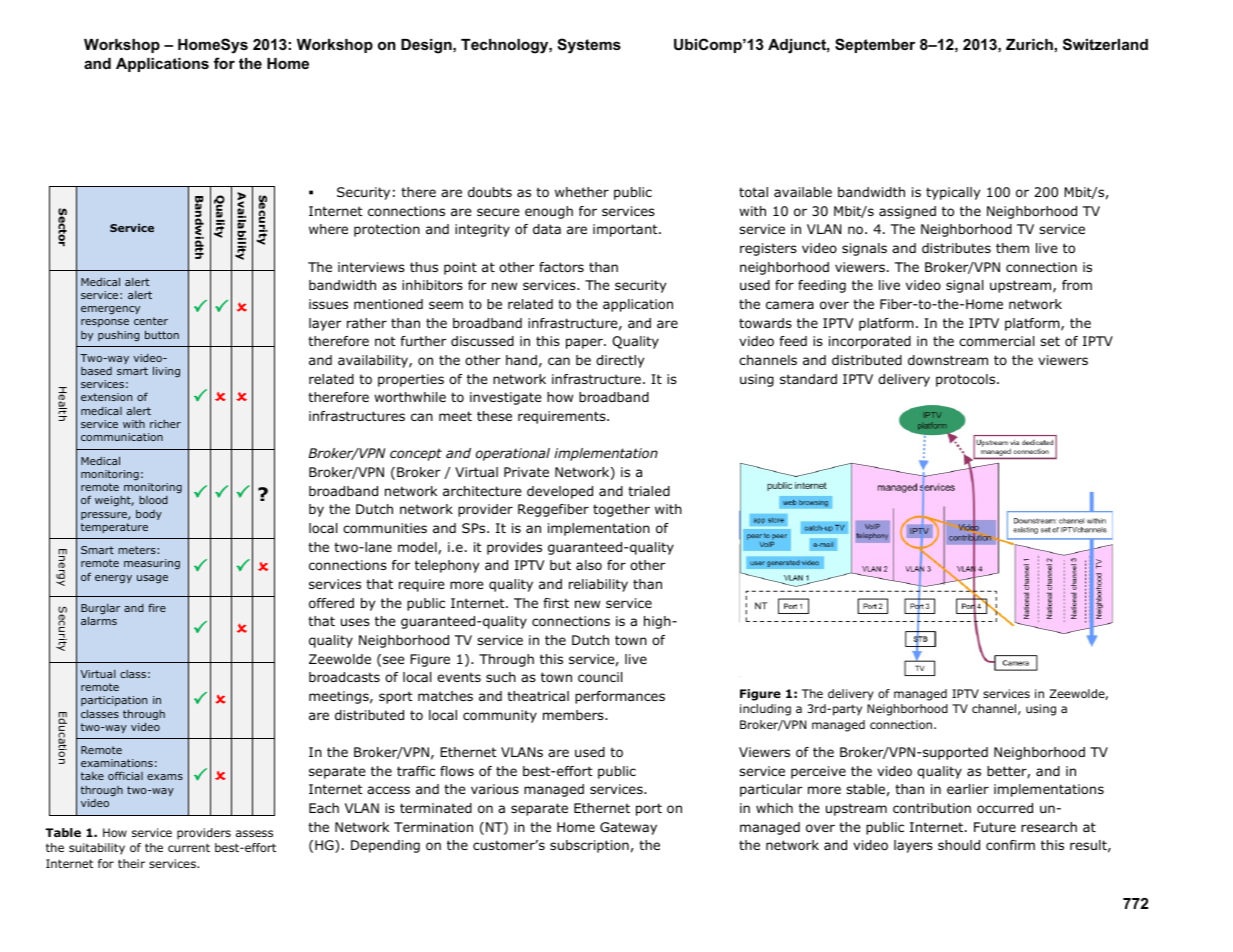 This screenshot has width=1233, height=952. Describe the element at coordinates (427, 46) in the screenshot. I see `Design` at that location.
